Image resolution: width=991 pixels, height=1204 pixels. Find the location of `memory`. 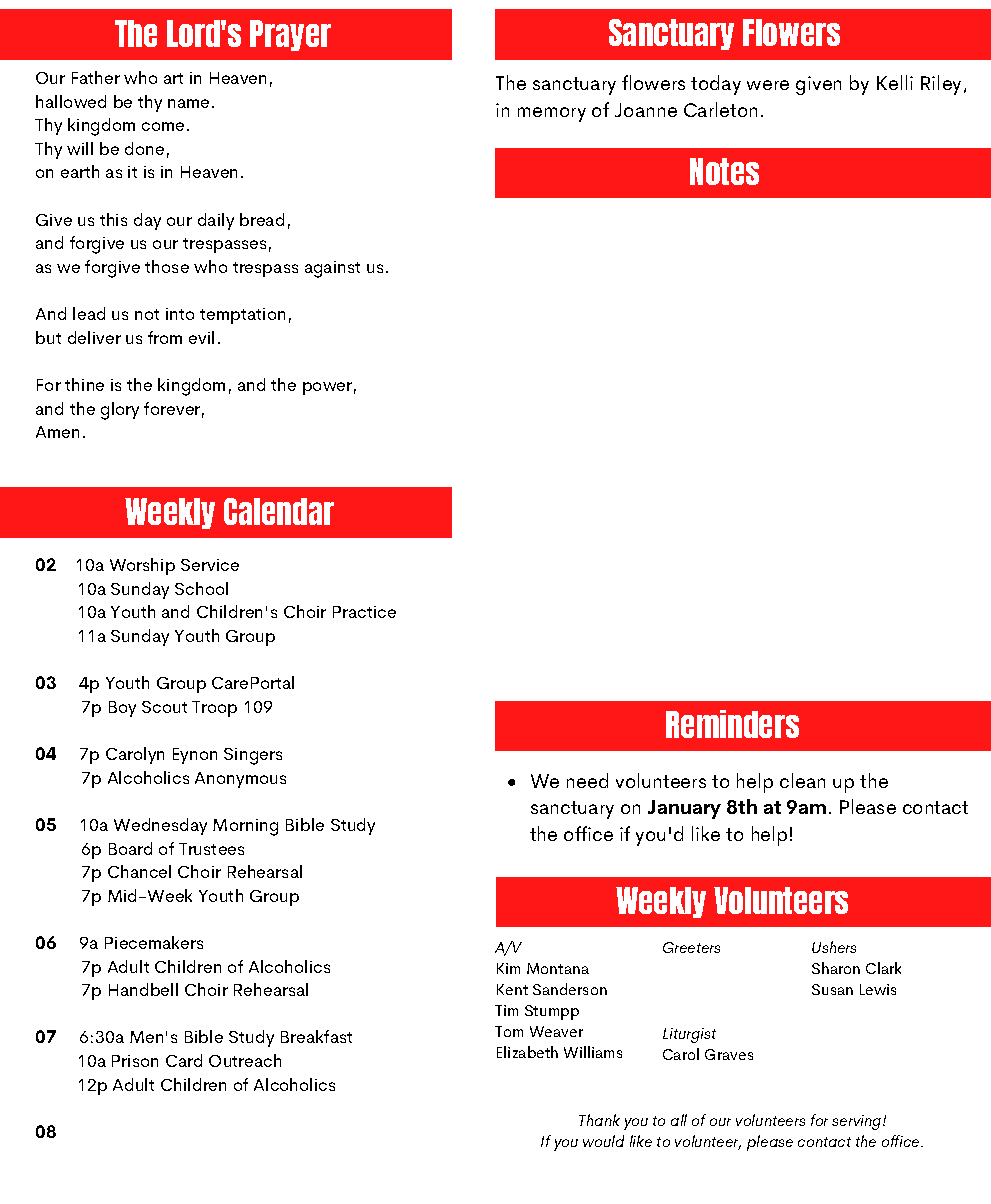

memory is located at coordinates (552, 114).
